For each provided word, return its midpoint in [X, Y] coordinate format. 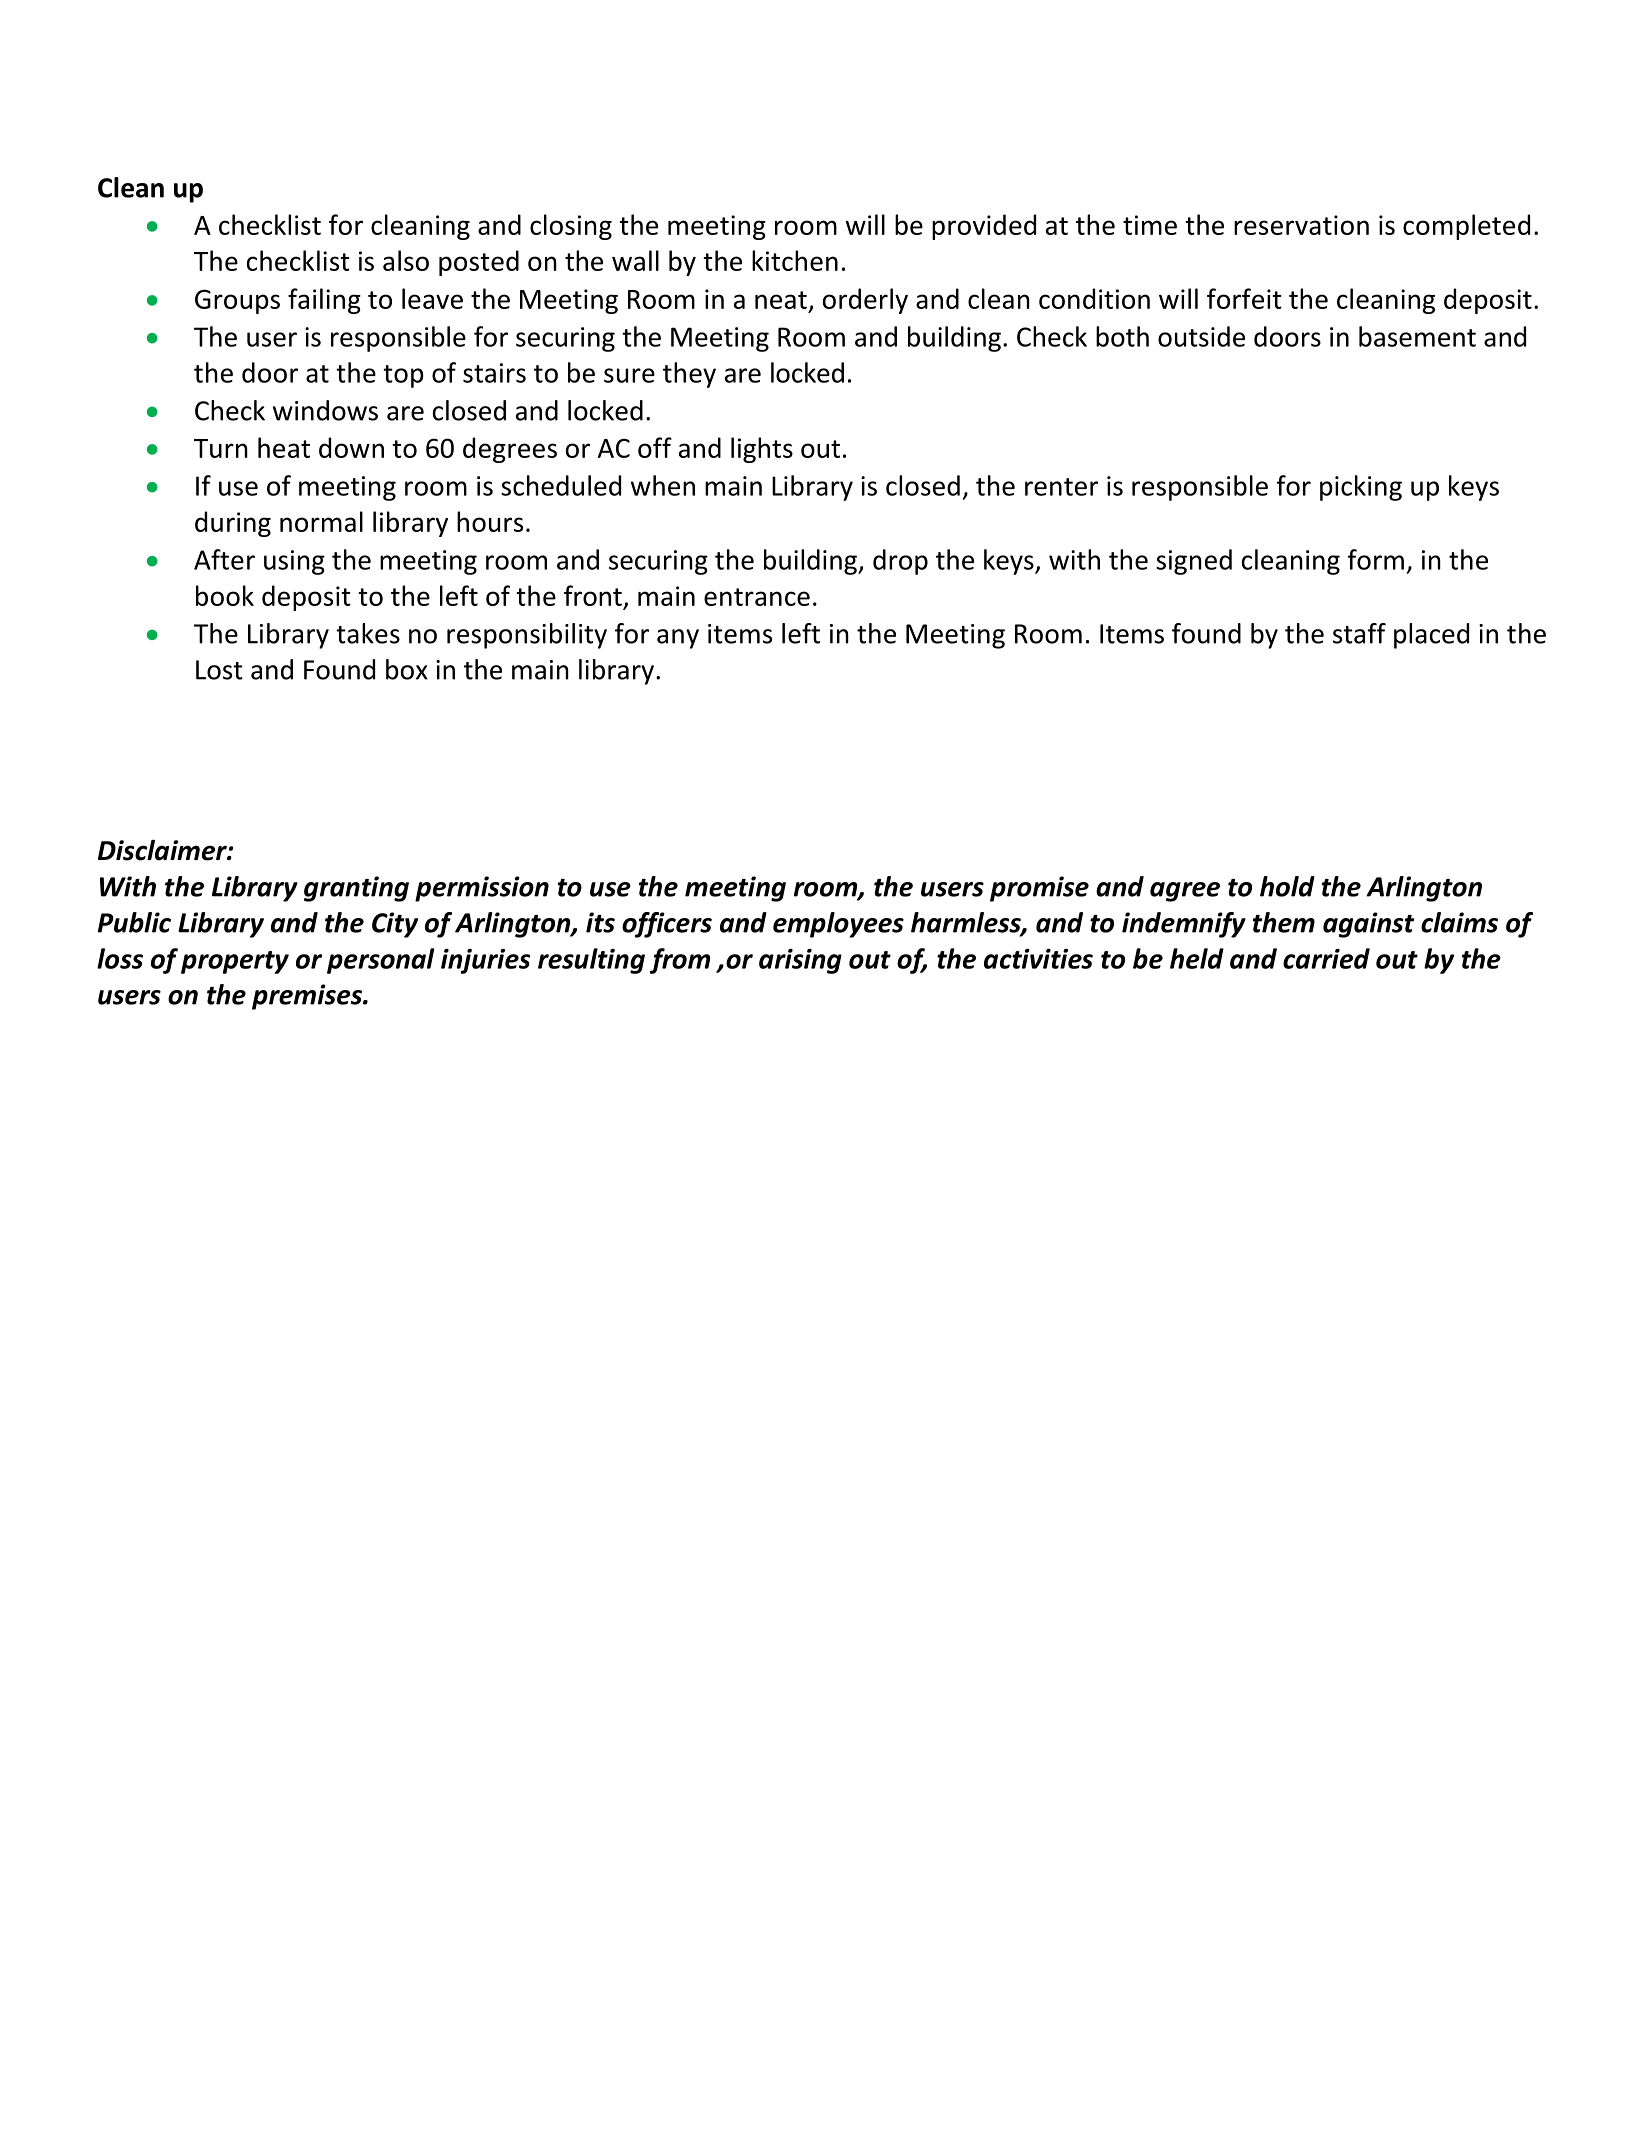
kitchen [795, 260]
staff [1359, 633]
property [235, 962]
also [406, 260]
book [225, 595]
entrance [757, 597]
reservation [1301, 225]
